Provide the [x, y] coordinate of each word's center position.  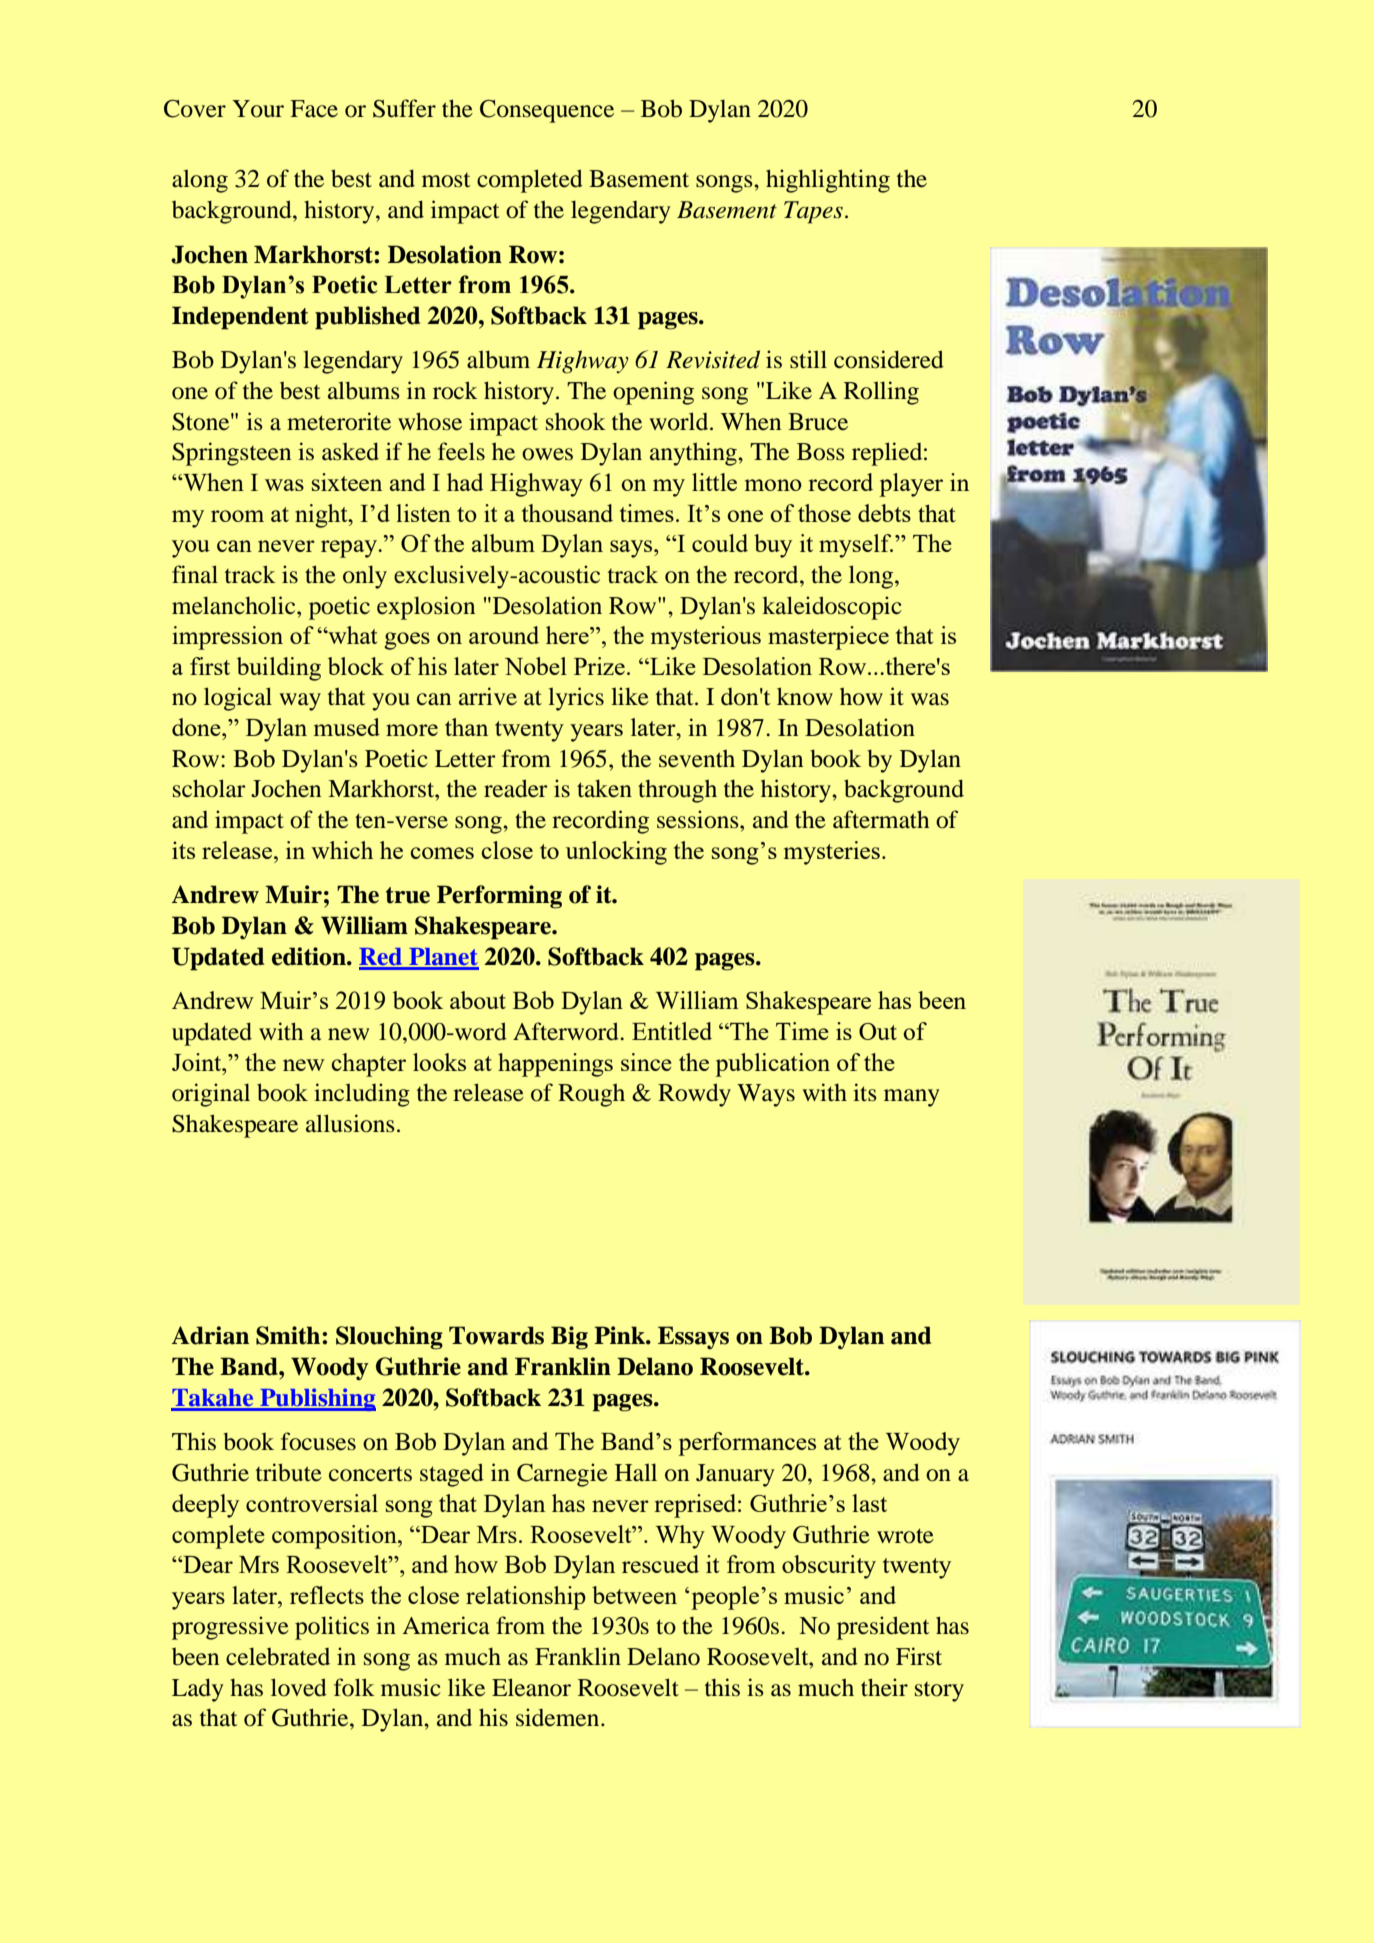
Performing [499, 897]
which [342, 850]
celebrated [278, 1656]
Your [258, 109]
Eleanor [531, 1687]
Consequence [547, 111]
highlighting [828, 181]
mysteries [832, 853]
